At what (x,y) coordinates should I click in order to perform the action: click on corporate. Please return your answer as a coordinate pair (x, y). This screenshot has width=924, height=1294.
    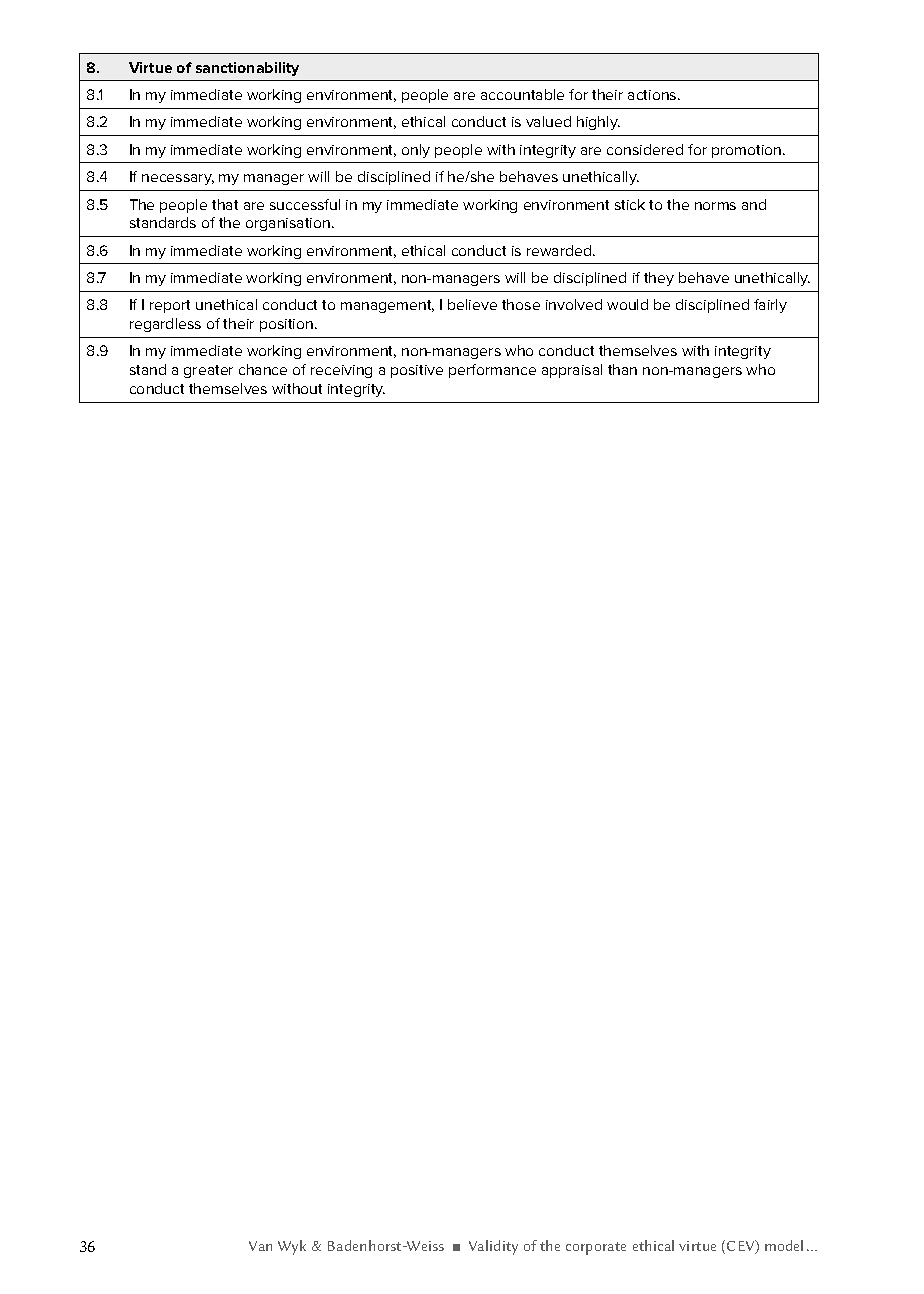
    Looking at the image, I should click on (596, 1248).
